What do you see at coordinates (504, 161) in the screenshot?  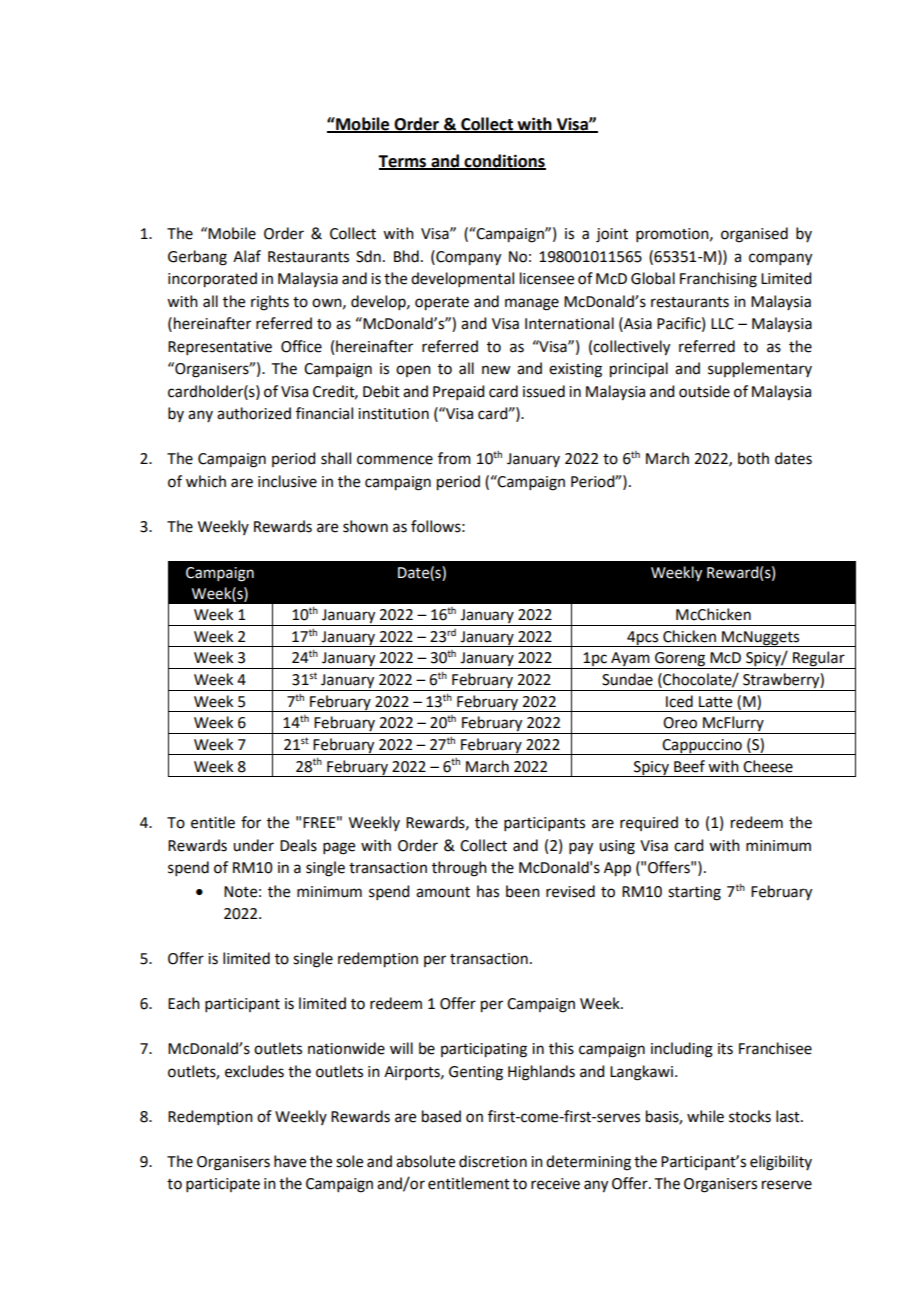 I see `conditions` at bounding box center [504, 161].
